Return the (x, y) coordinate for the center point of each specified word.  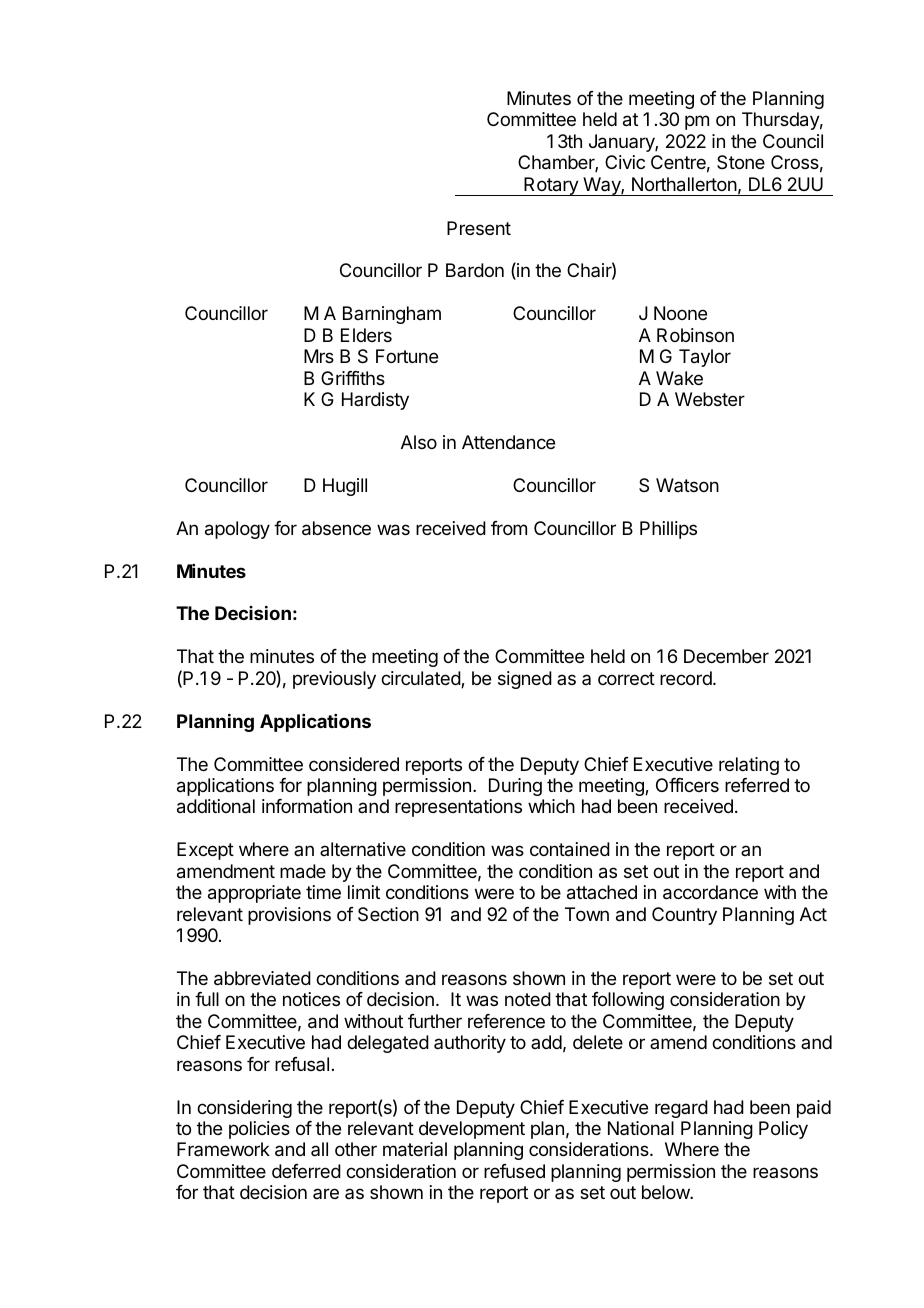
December (726, 656)
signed (525, 680)
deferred (306, 1171)
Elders (366, 335)
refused (514, 1171)
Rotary (551, 186)
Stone (741, 162)
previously (334, 680)
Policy (783, 1130)
